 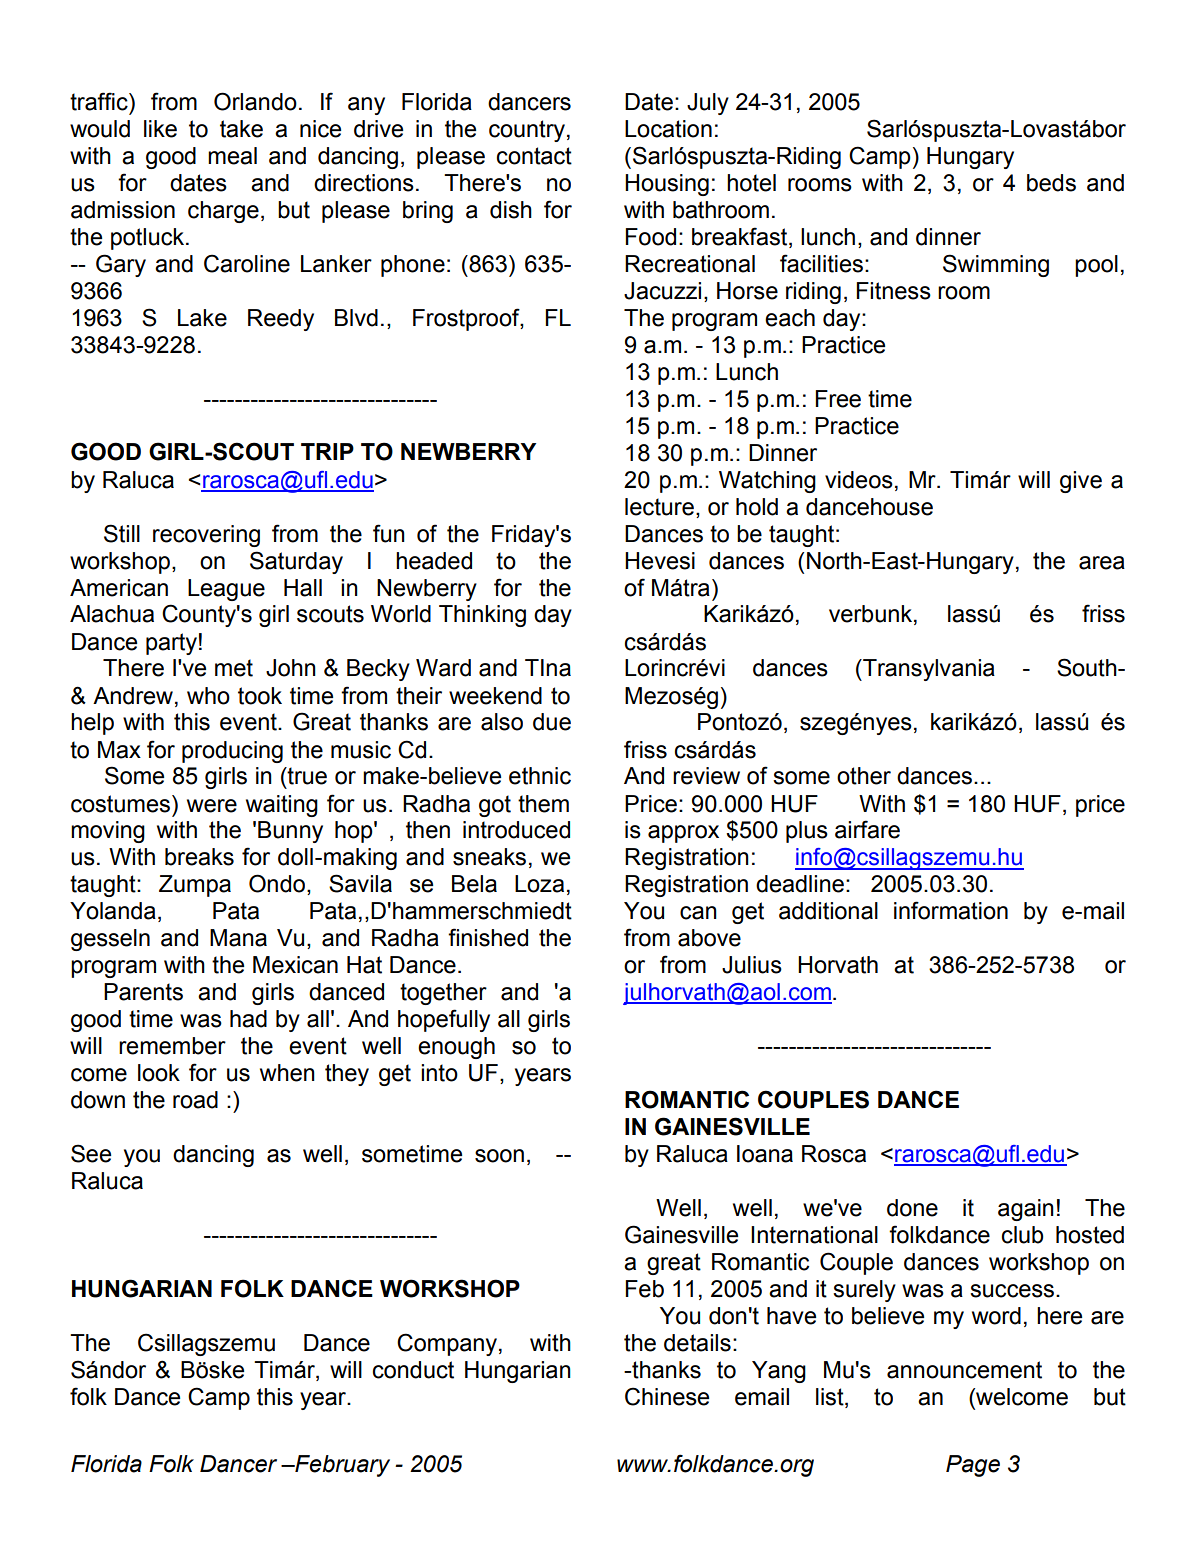 I want to click on February, so click(x=341, y=1466).
